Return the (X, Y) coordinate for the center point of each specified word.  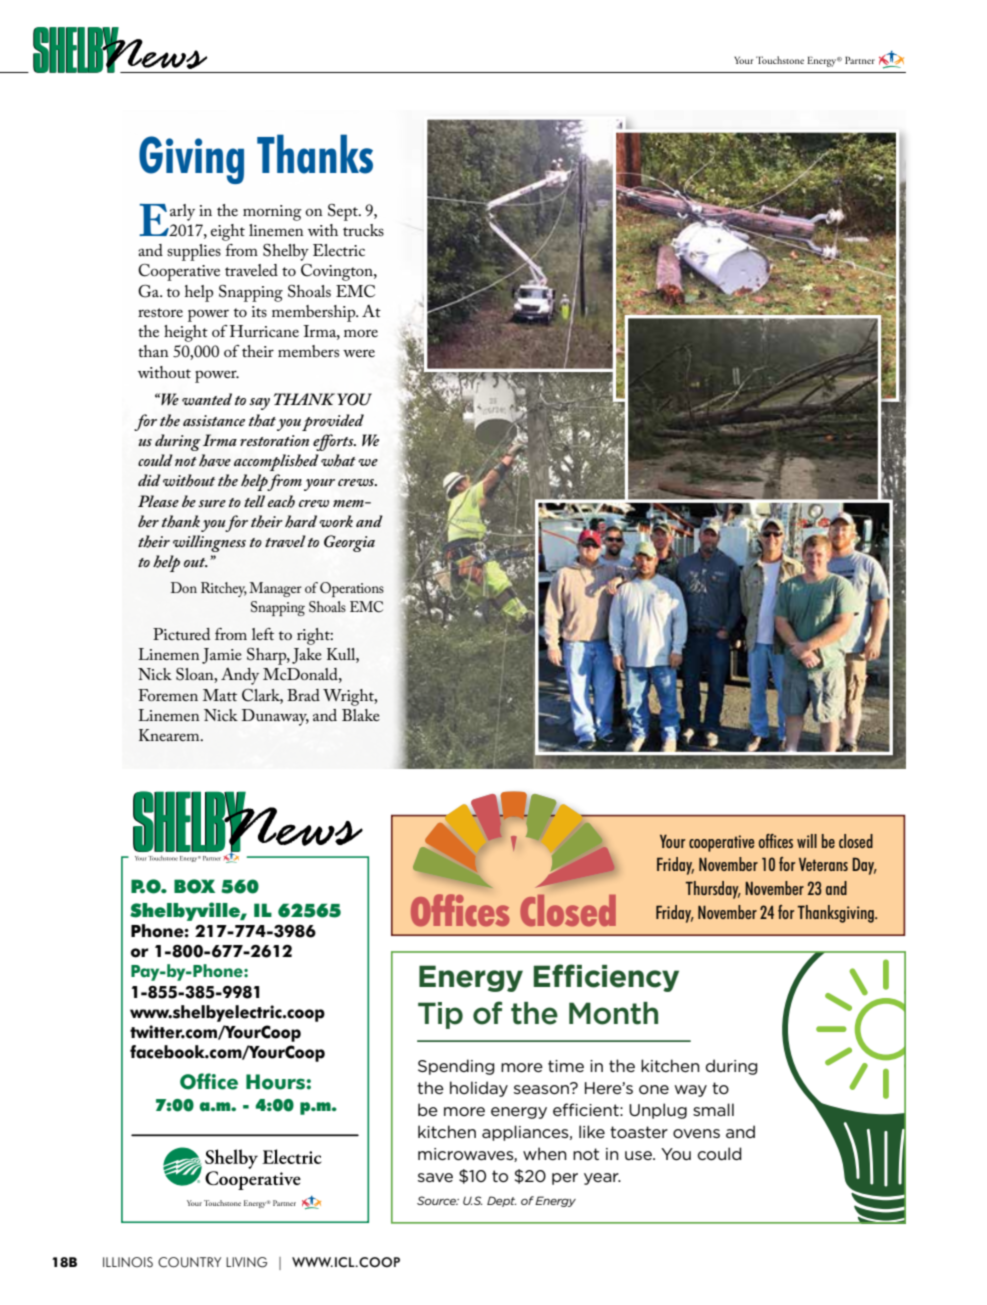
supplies (194, 252)
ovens (696, 1133)
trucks (363, 230)
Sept (344, 212)
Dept (501, 1201)
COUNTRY (189, 1262)
